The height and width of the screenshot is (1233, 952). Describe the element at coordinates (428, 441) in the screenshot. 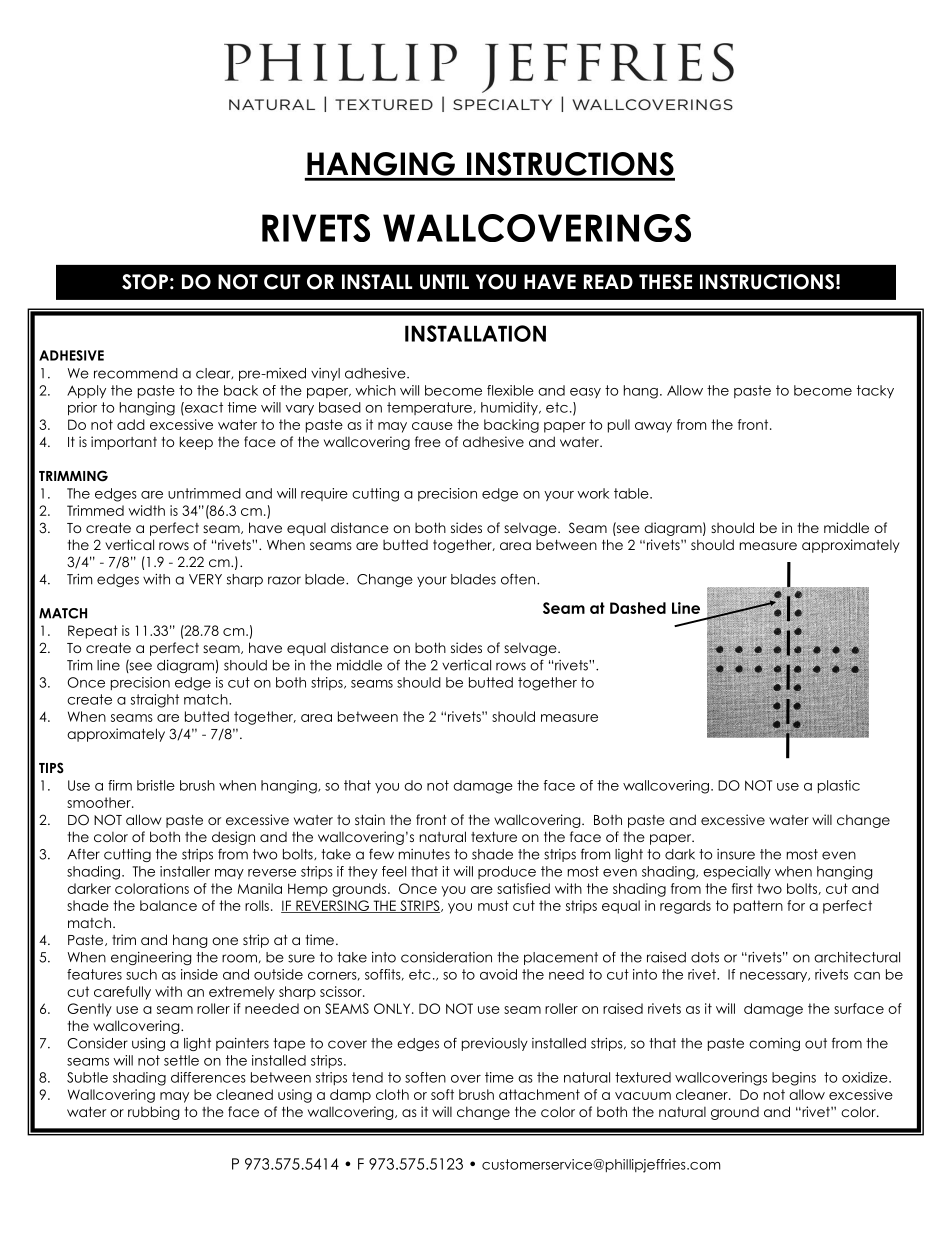

I see `free` at that location.
